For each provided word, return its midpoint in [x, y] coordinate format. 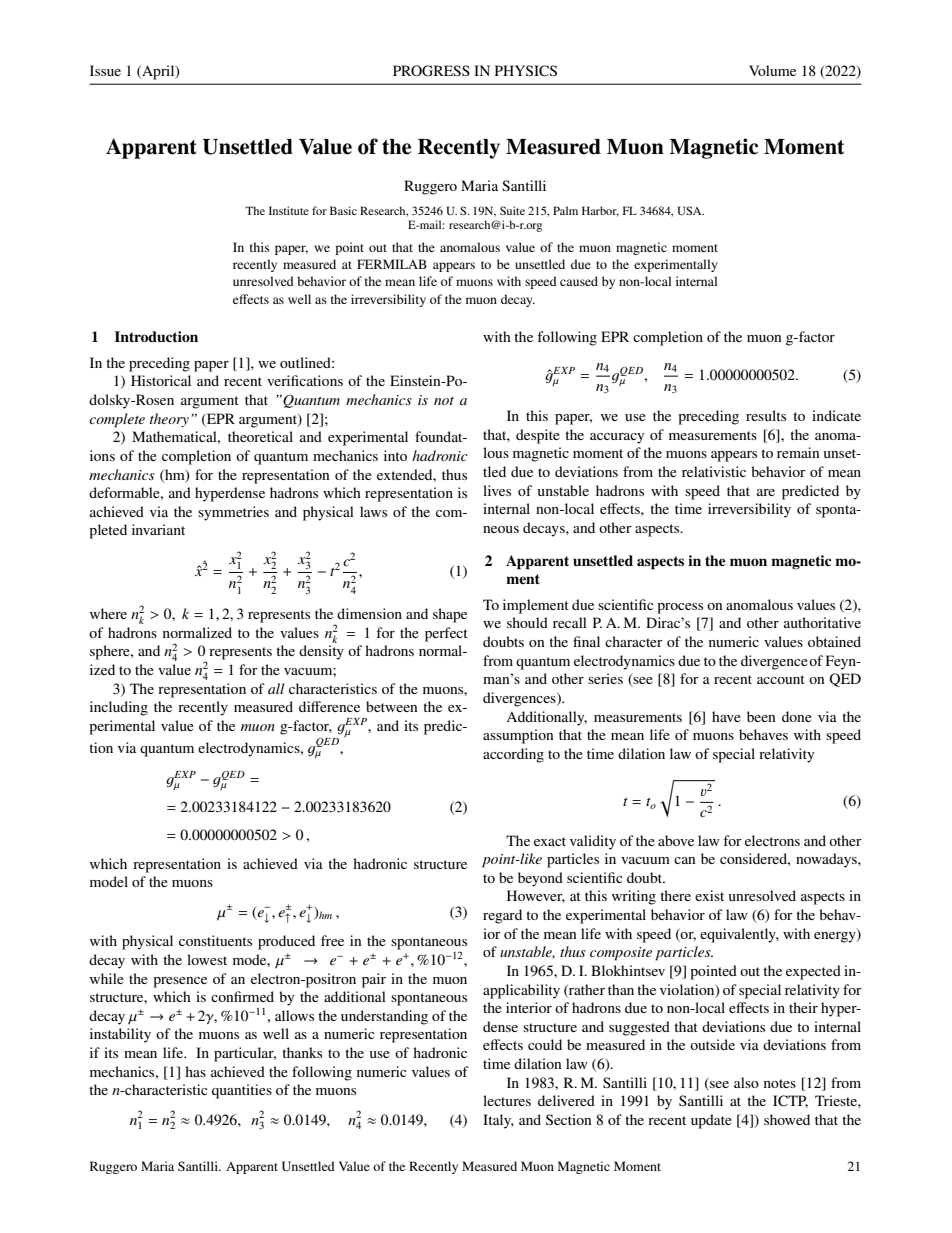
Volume [772, 70]
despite [538, 436]
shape [450, 615]
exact [550, 841]
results [766, 415]
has [195, 1071]
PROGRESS [431, 71]
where [108, 613]
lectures [507, 1100]
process [680, 608]
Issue [105, 70]
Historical [161, 380]
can [685, 860]
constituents [215, 940]
